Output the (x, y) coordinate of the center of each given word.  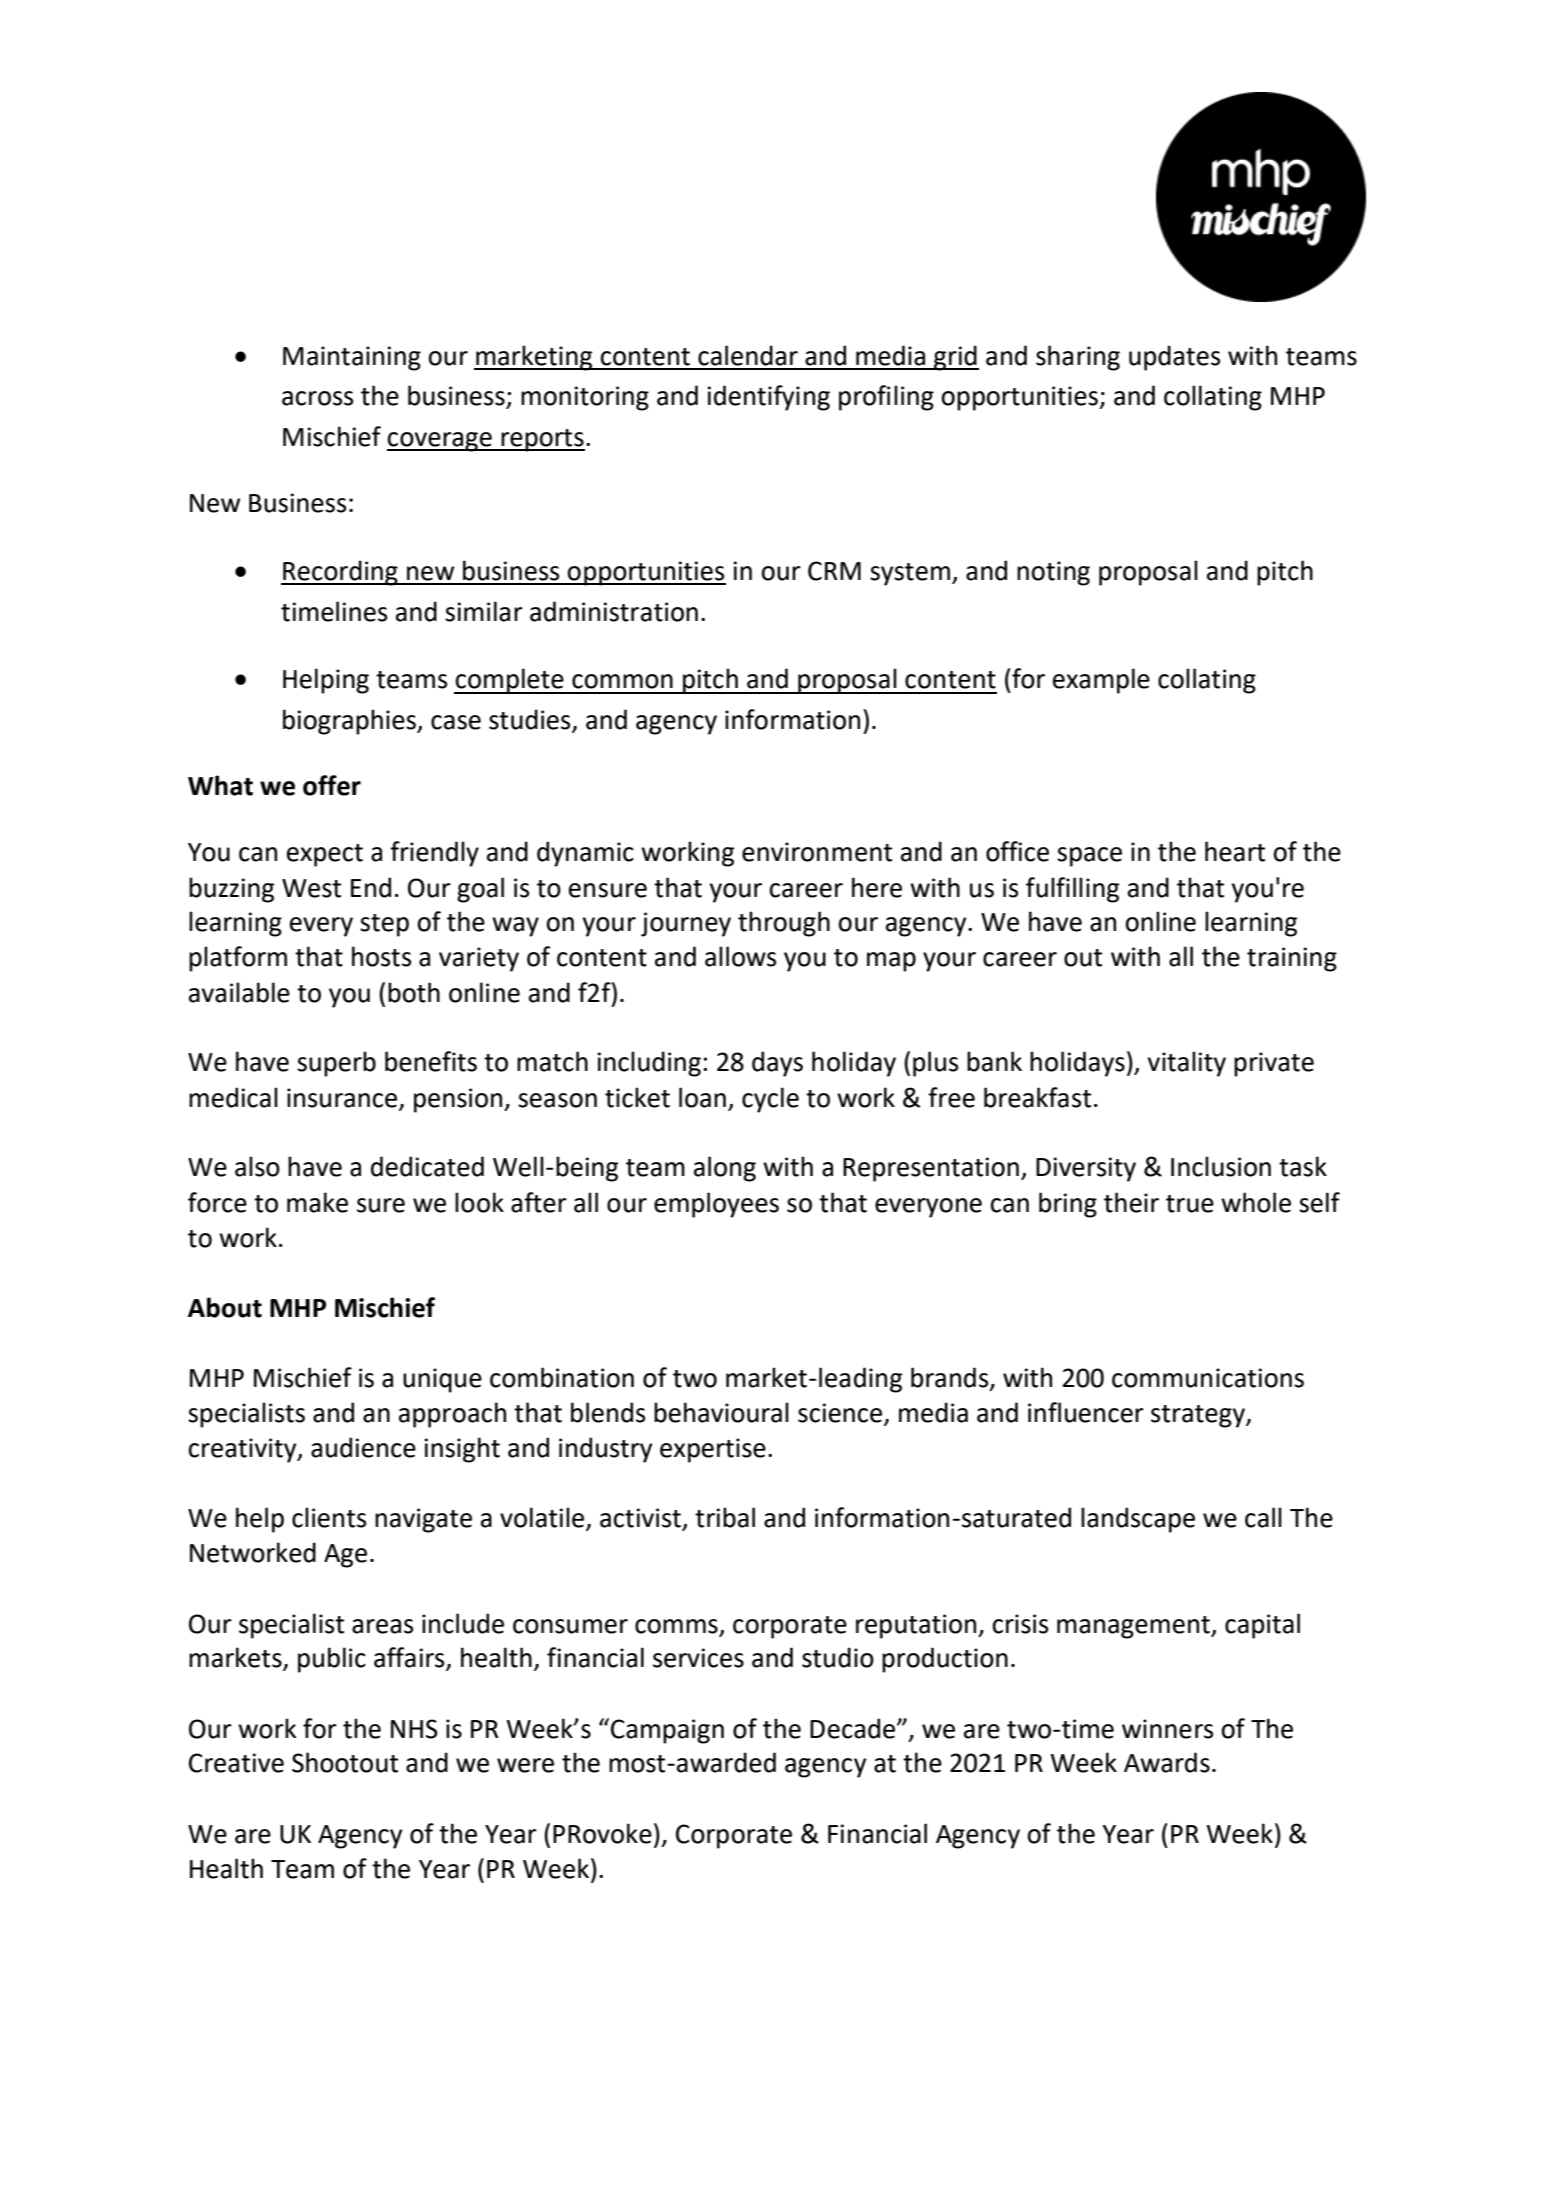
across (317, 398)
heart (1235, 851)
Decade (854, 1728)
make (317, 1202)
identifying (768, 398)
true (1190, 1204)
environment (817, 852)
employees (716, 1205)
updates (1174, 358)
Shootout (345, 1762)
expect (325, 855)
